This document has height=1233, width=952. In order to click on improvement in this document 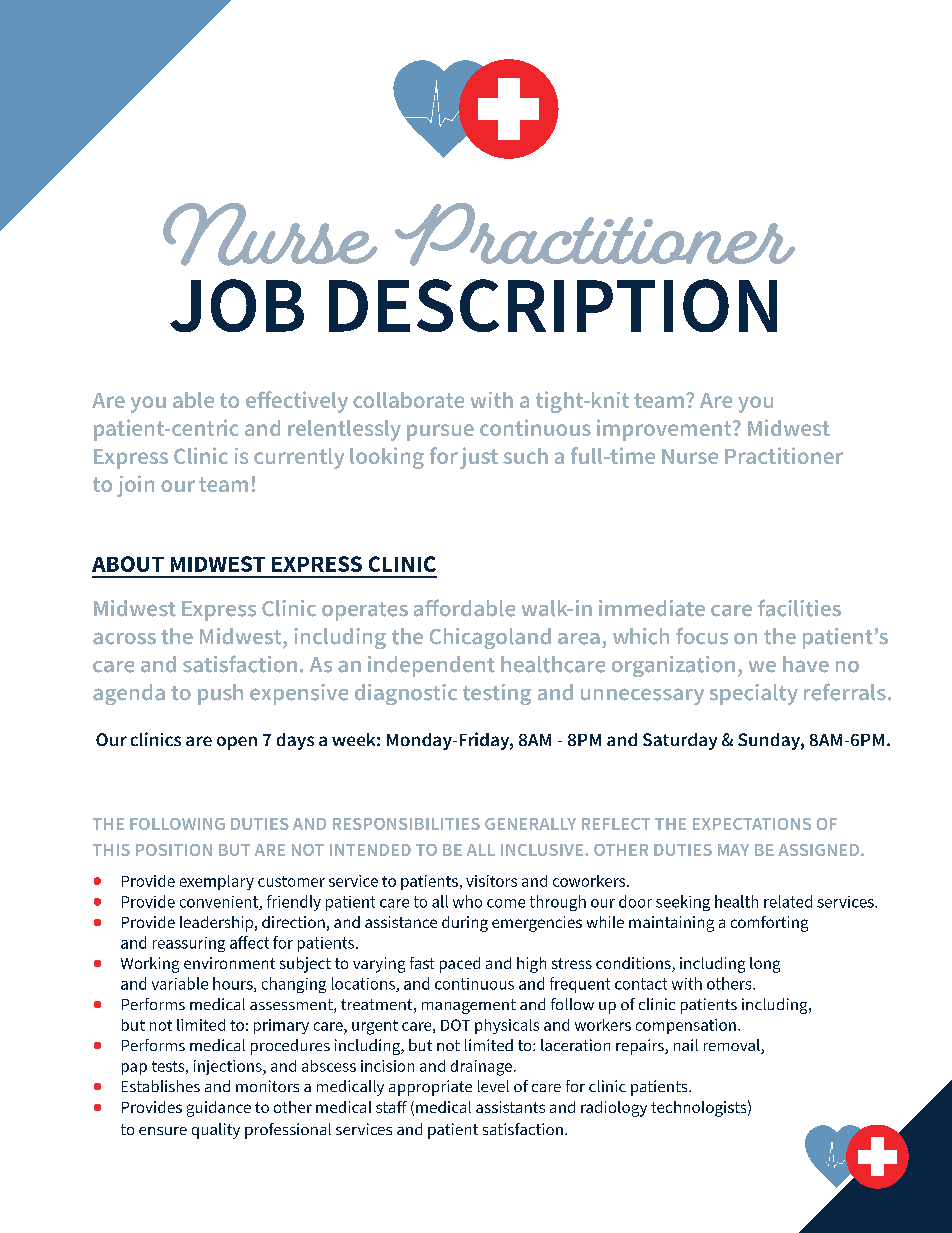, I will do `click(665, 430)`.
